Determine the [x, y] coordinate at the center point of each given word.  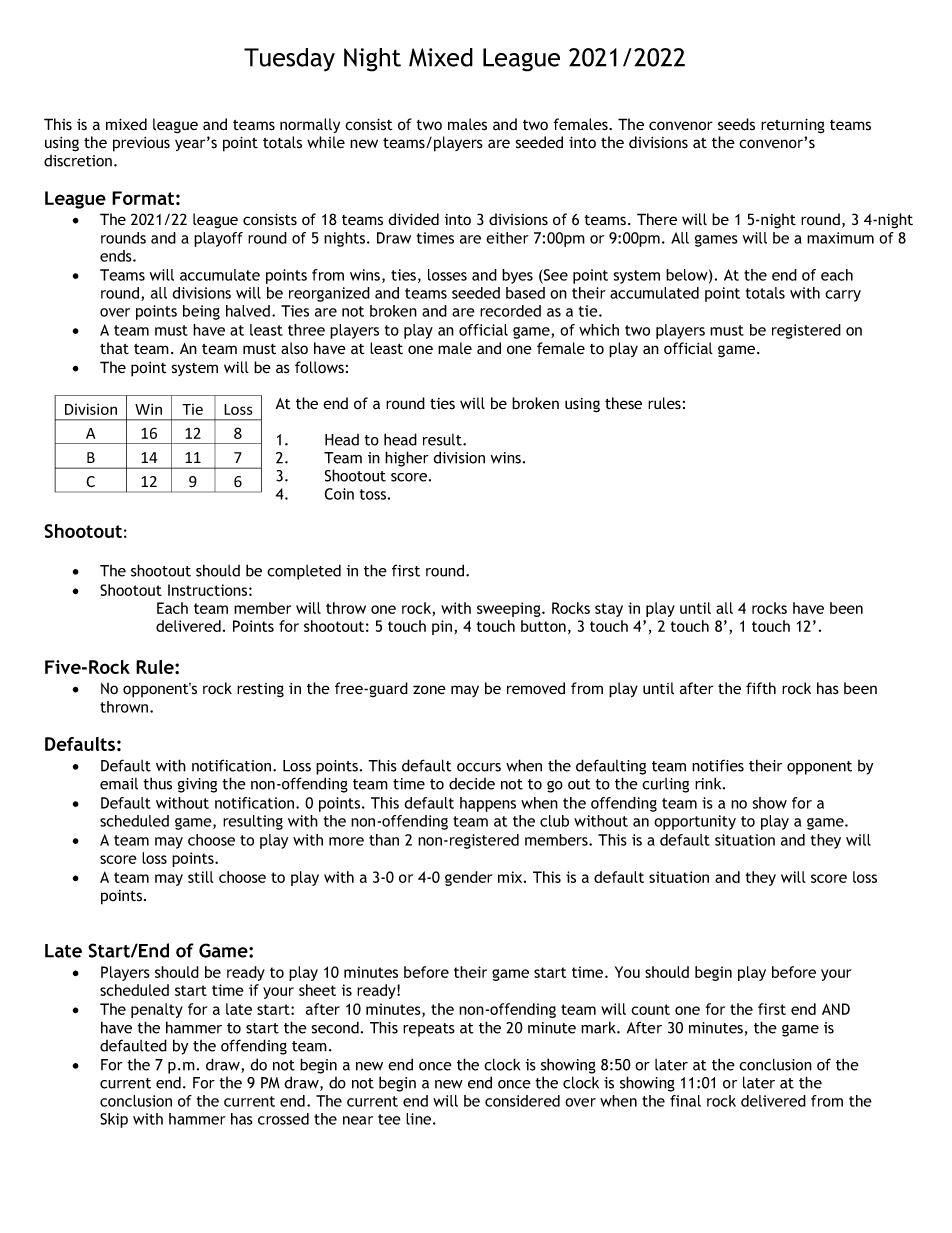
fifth [761, 688]
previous [141, 144]
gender [469, 878]
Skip [114, 1120]
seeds [736, 124]
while [326, 142]
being [201, 312]
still [201, 877]
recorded [510, 311]
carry [843, 296]
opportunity [695, 822]
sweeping [510, 609]
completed [304, 572]
